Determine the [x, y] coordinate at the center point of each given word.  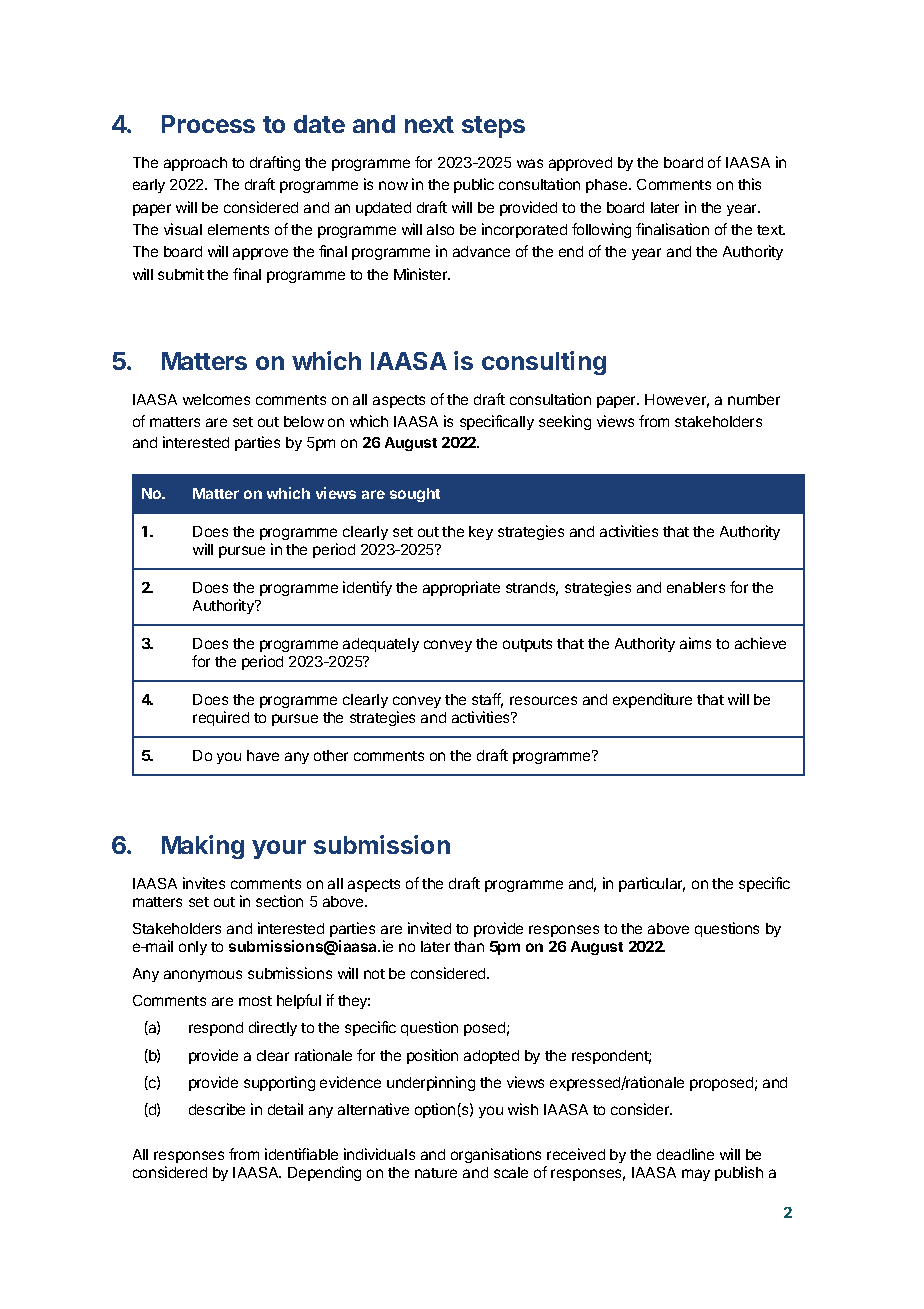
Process [208, 124]
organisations [496, 1155]
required [221, 718]
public [474, 185]
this [749, 184]
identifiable [301, 1154]
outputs [527, 645]
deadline [685, 1154]
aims [695, 643]
